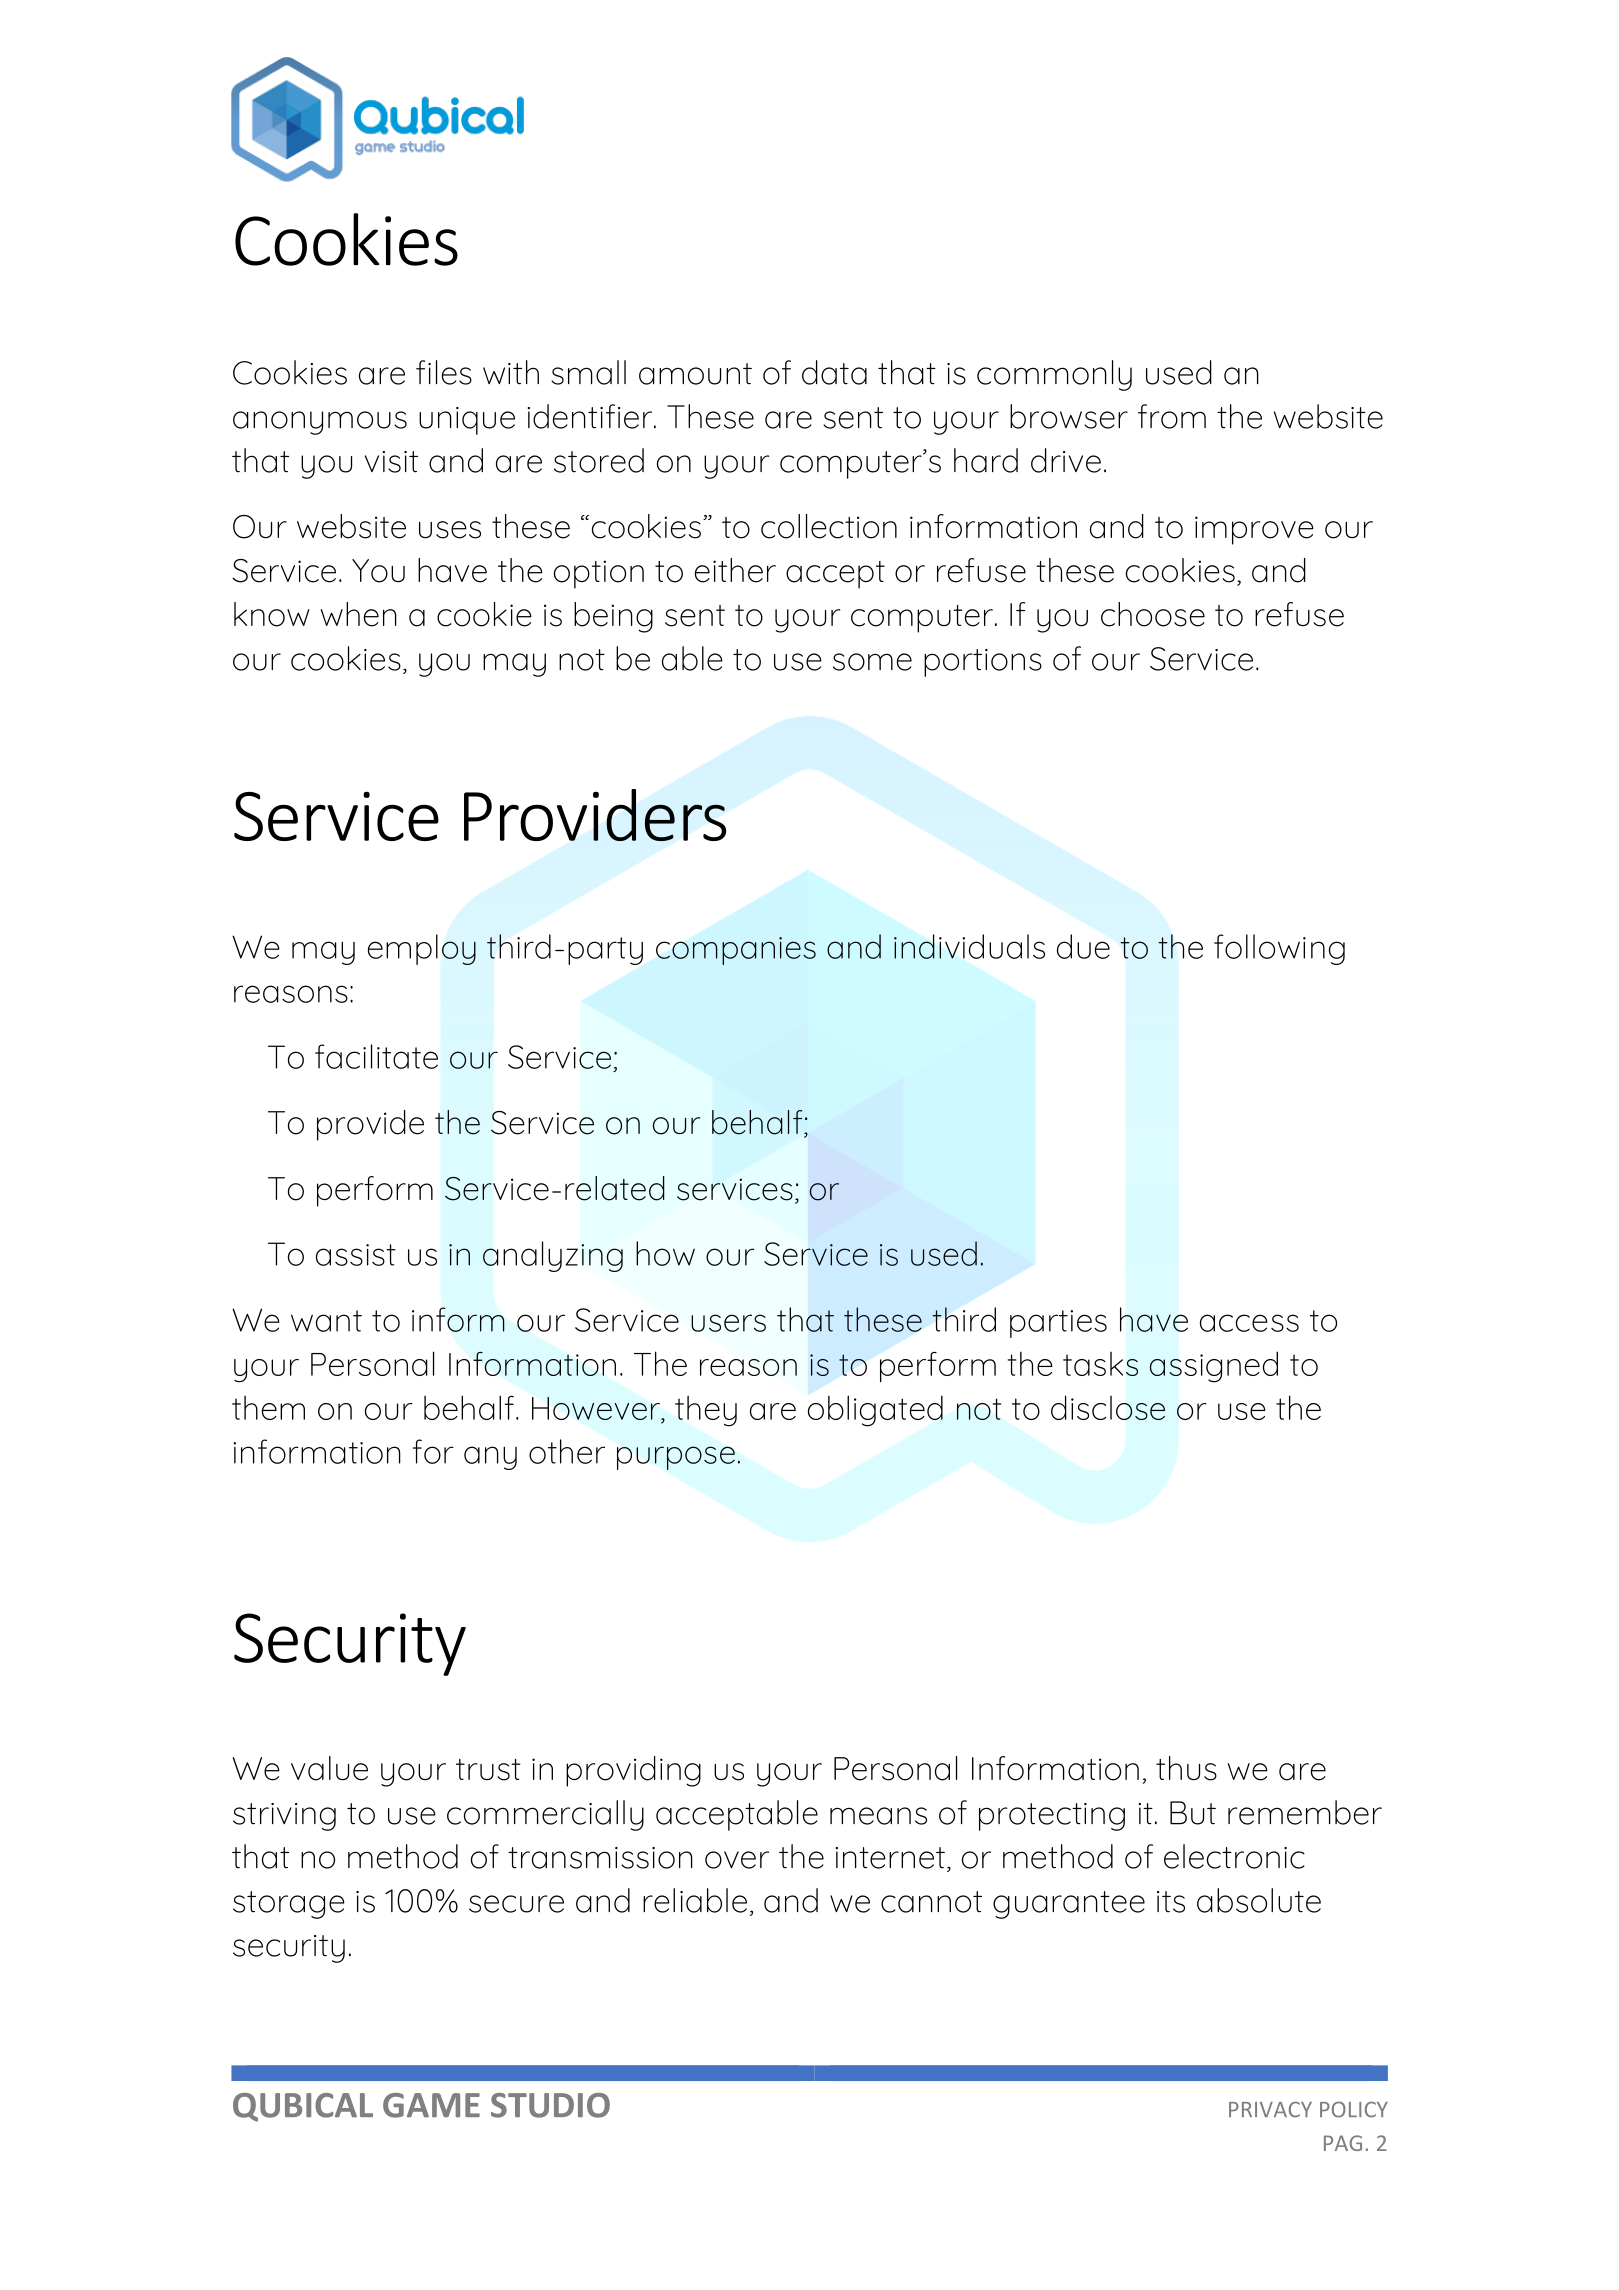  What do you see at coordinates (356, 1255) in the image?
I see `assist` at bounding box center [356, 1255].
